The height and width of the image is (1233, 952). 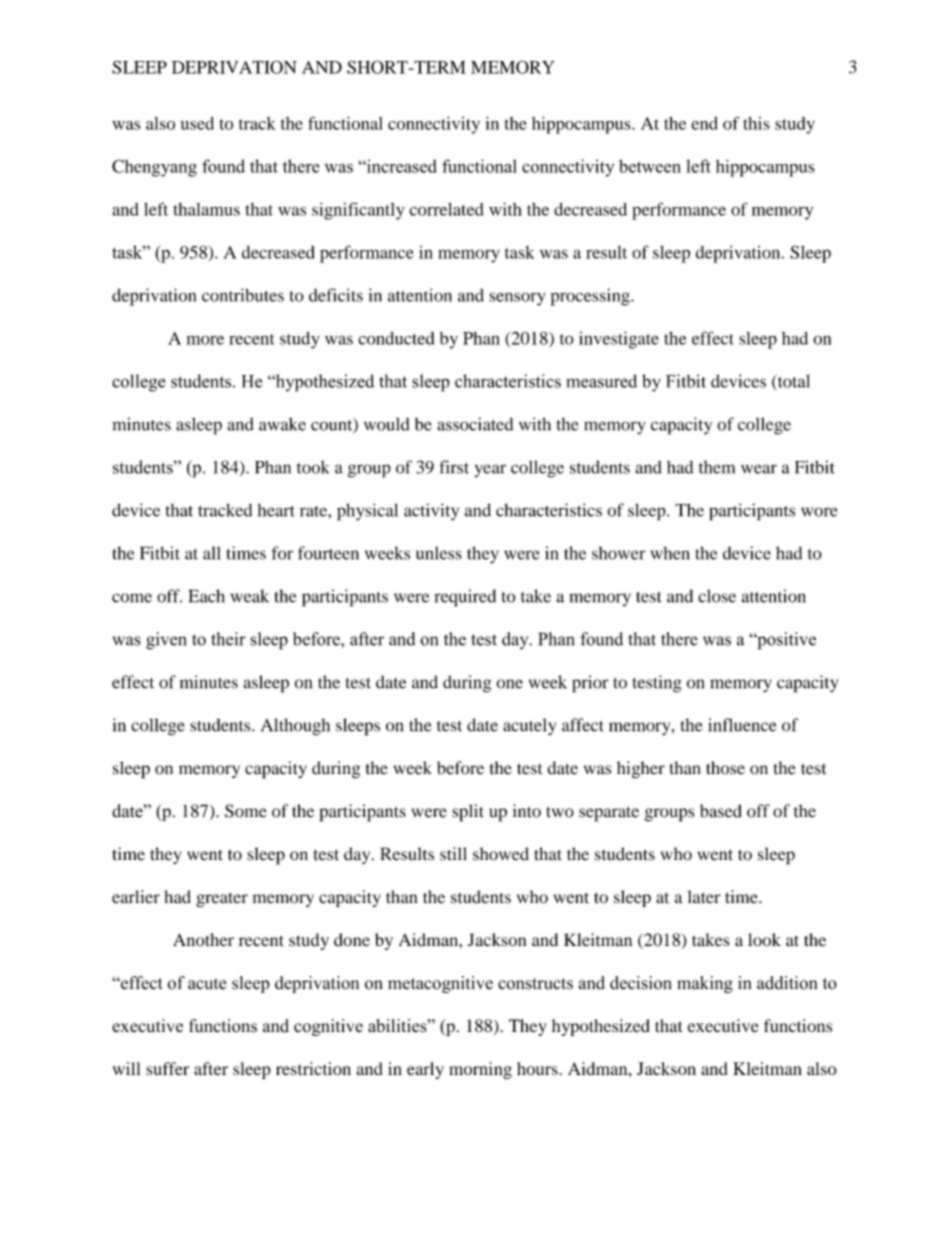 I want to click on morning, so click(x=480, y=1070).
